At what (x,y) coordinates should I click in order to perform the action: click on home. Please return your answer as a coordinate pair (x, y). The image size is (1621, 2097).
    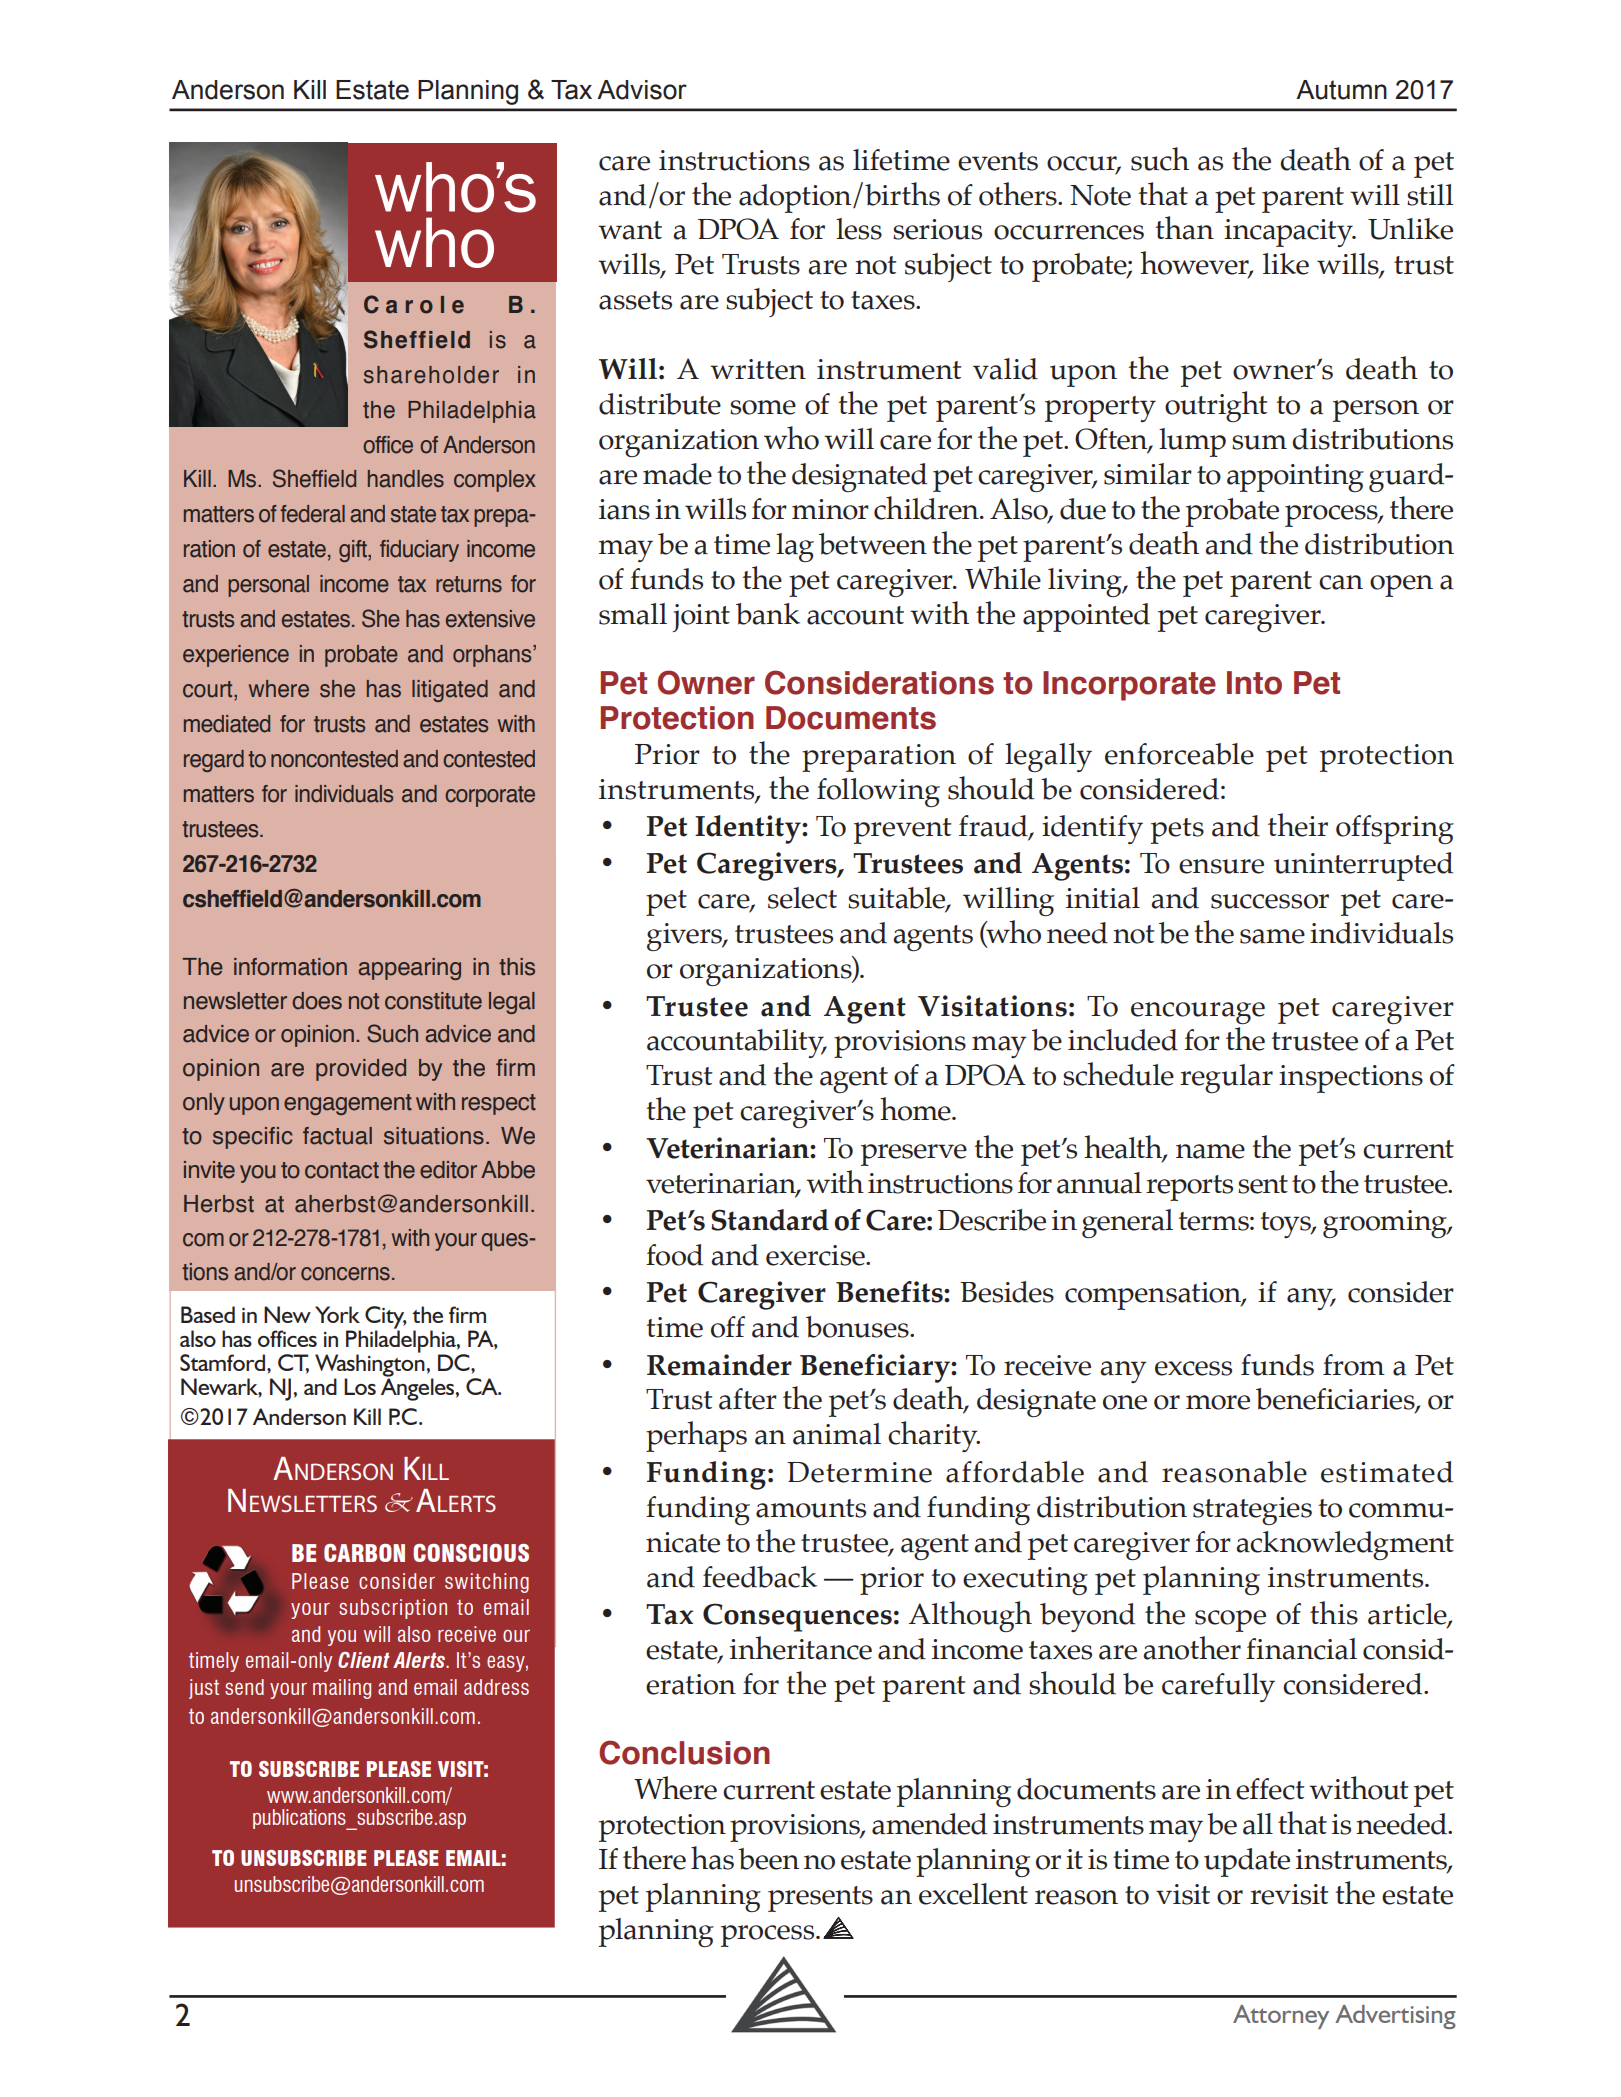
    Looking at the image, I should click on (916, 1109).
